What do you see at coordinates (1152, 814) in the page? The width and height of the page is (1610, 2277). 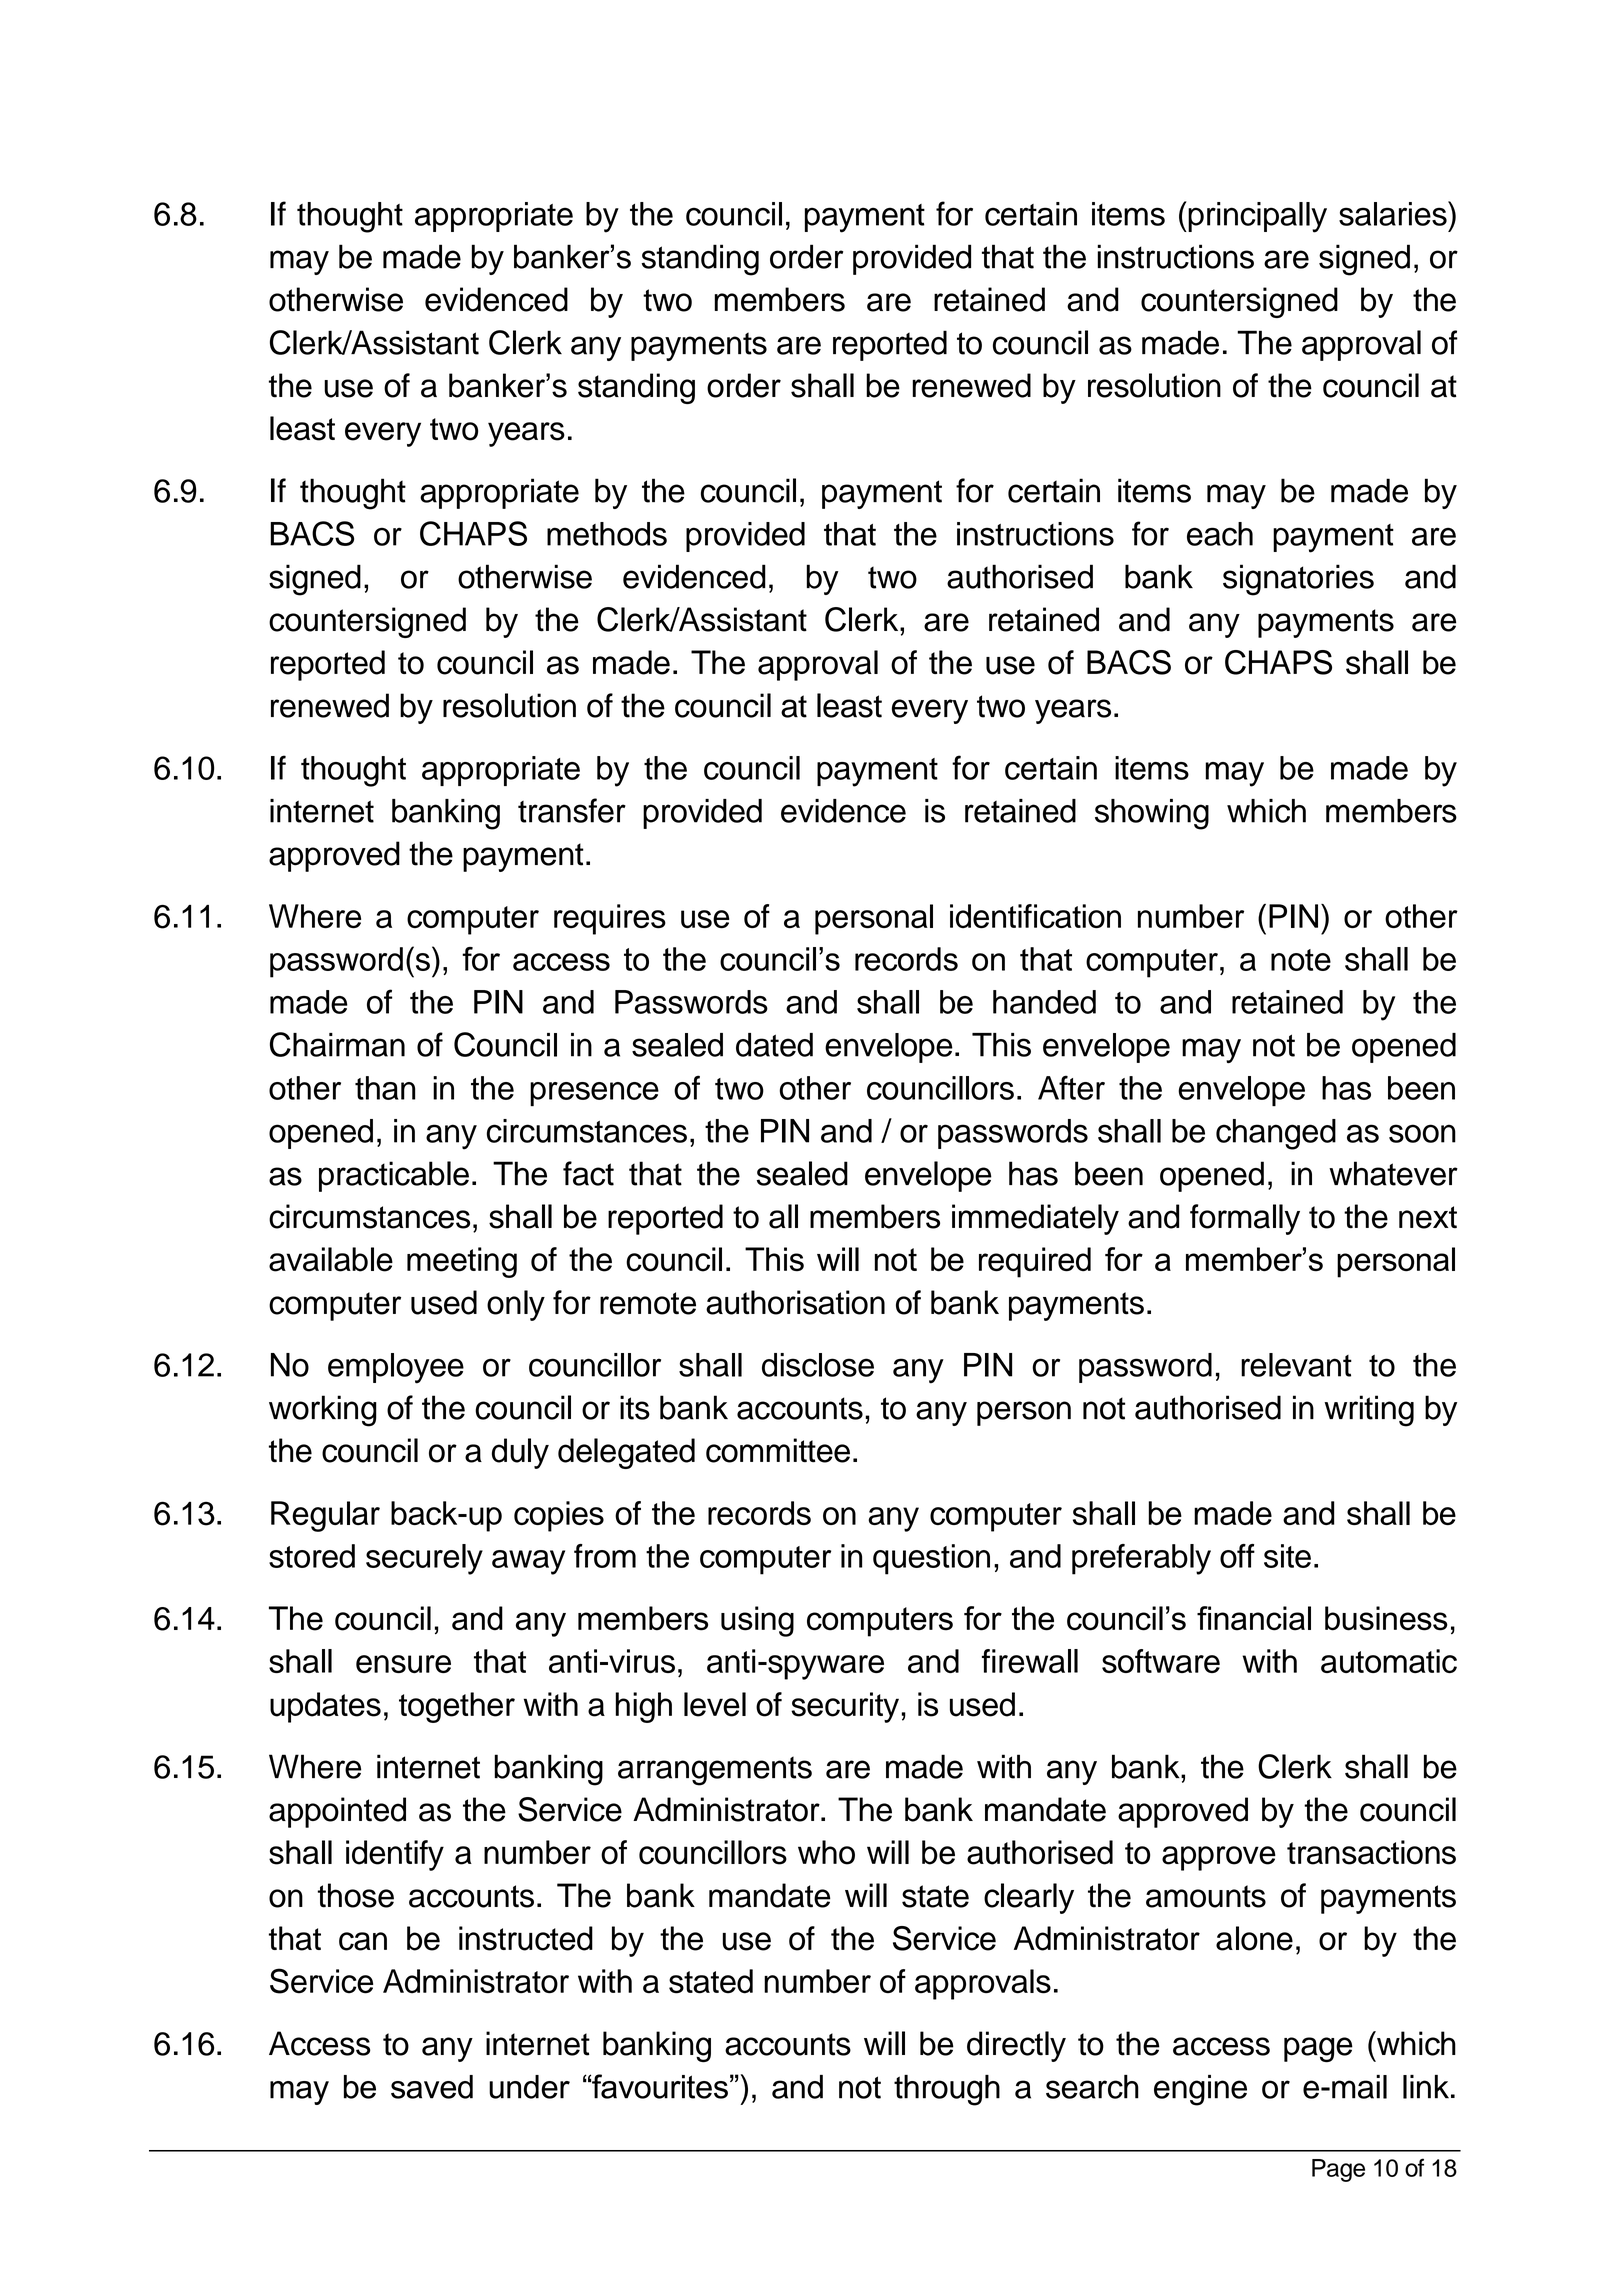 I see `showing` at bounding box center [1152, 814].
